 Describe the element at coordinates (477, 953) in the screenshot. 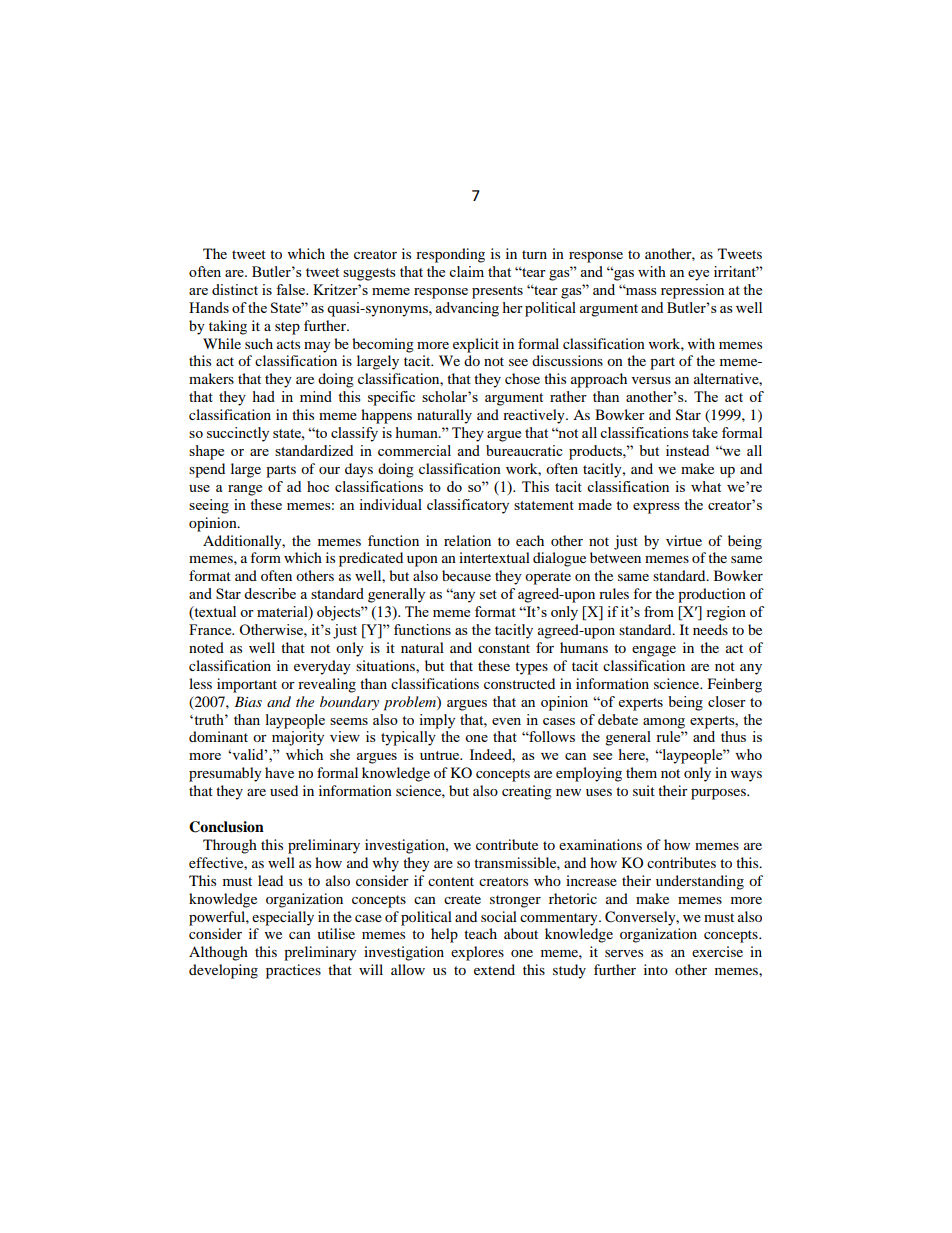

I see `explores` at that location.
